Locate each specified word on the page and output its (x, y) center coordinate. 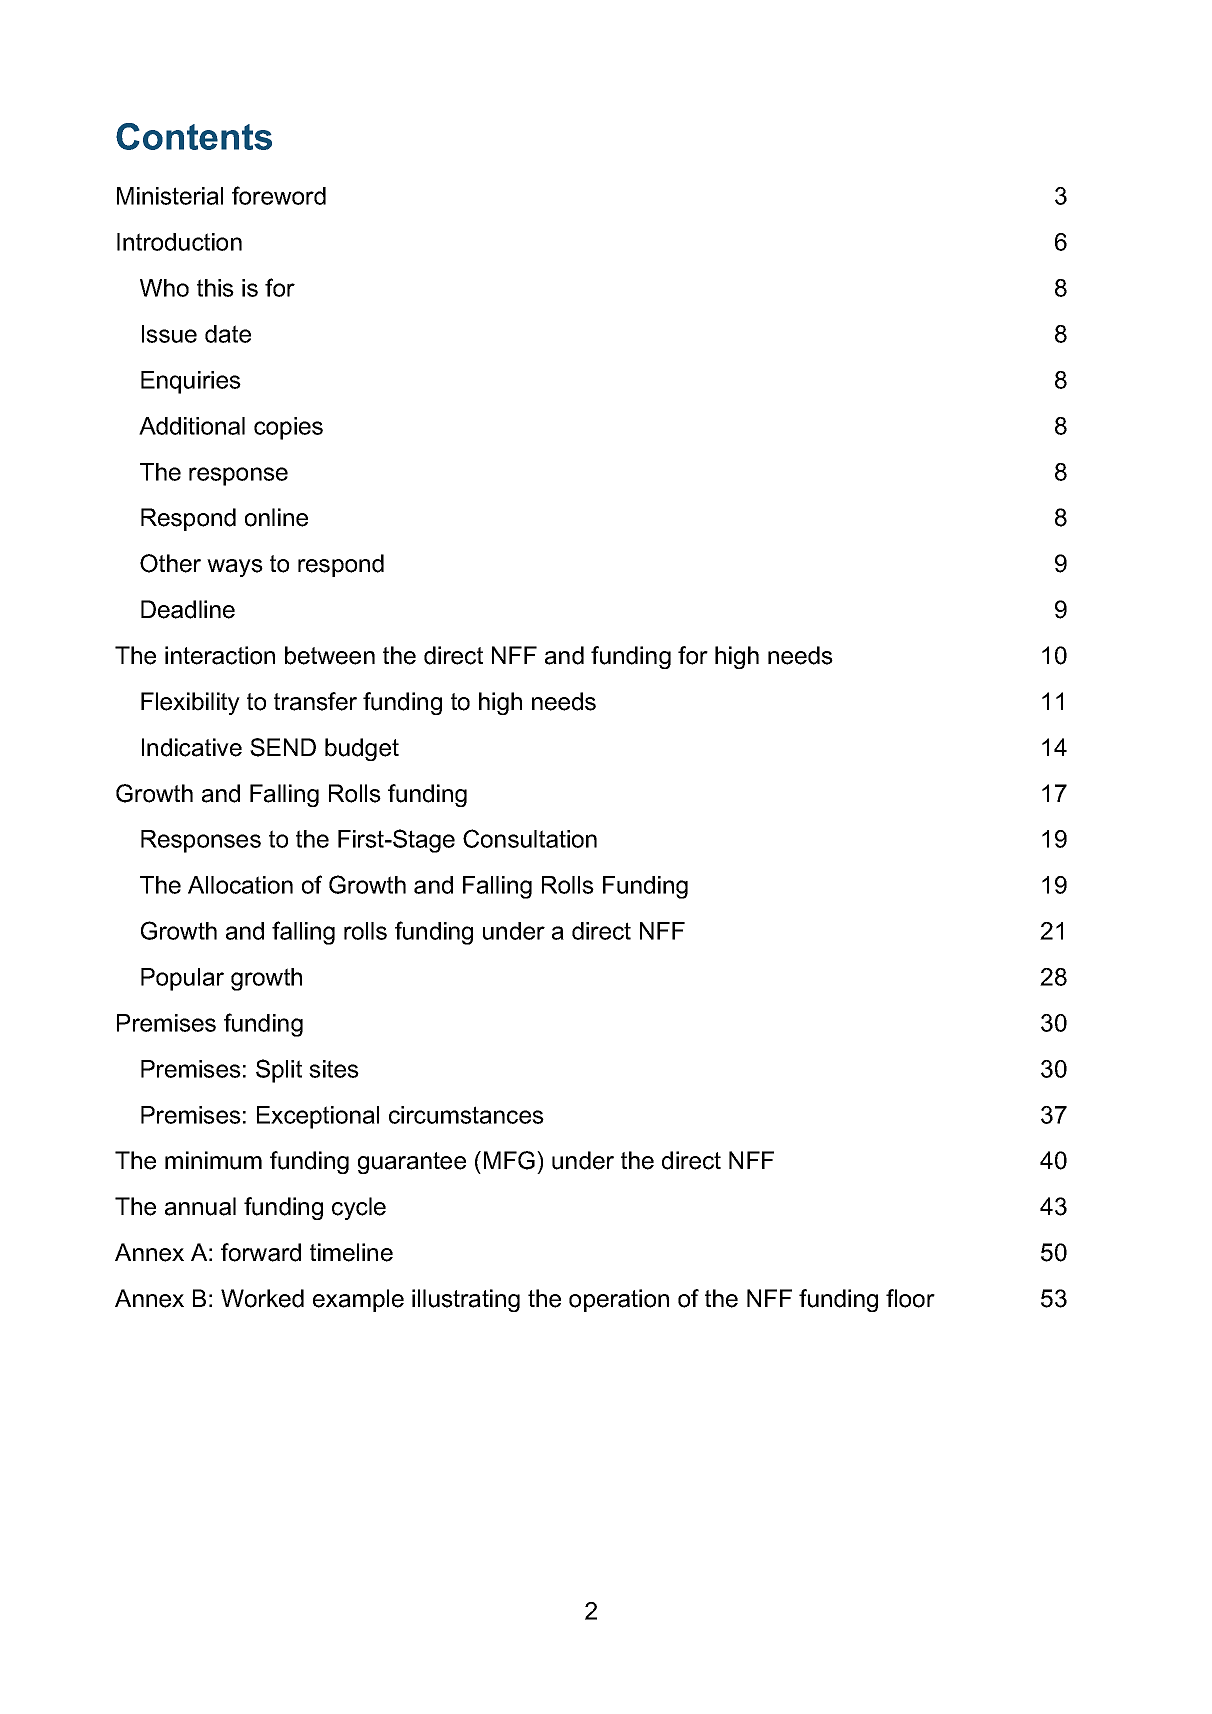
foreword (279, 195)
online (276, 517)
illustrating (466, 1300)
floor (910, 1298)
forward (261, 1252)
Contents (194, 136)
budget (362, 749)
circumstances (466, 1115)
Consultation (530, 838)
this (215, 288)
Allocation (240, 885)
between (330, 655)
